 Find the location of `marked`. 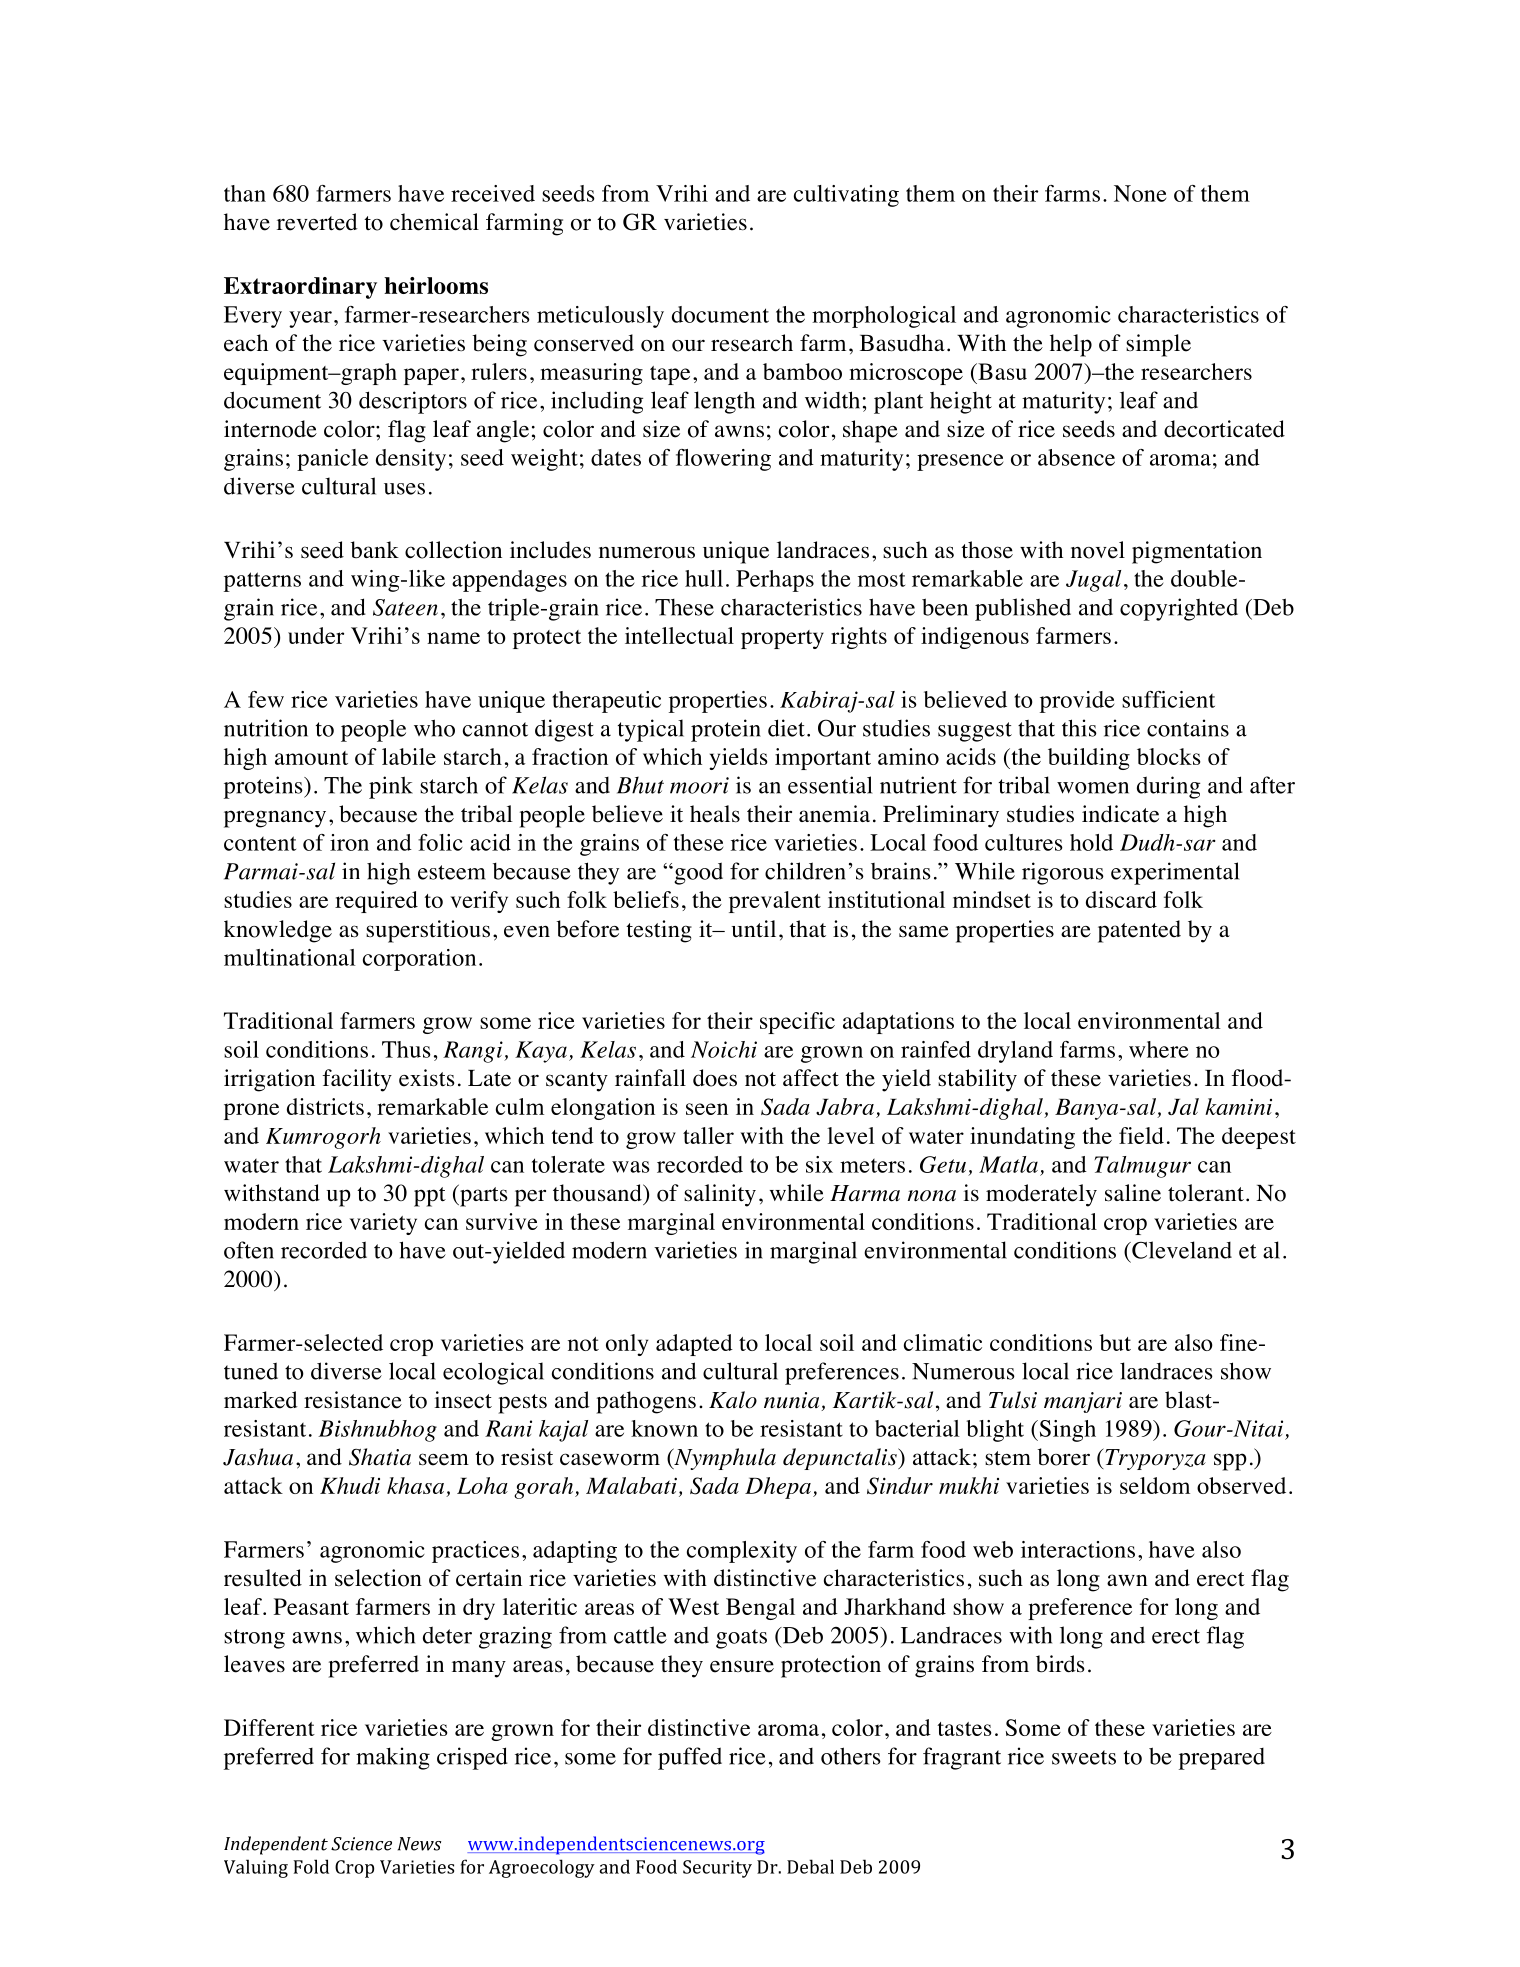

marked is located at coordinates (261, 1400).
